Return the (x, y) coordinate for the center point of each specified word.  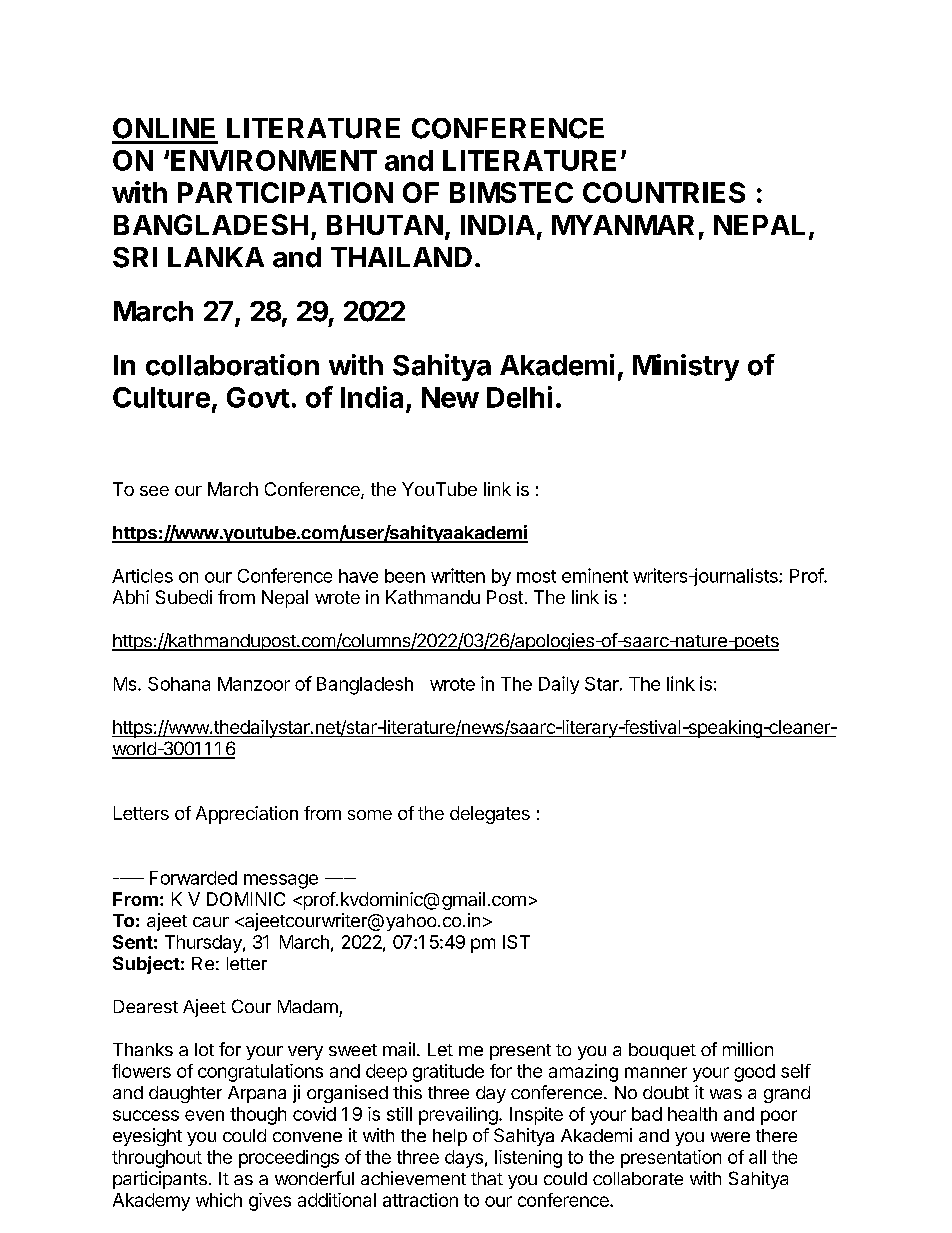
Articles (142, 576)
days (464, 1159)
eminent (595, 575)
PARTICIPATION (285, 192)
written (458, 575)
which (219, 1200)
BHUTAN (385, 225)
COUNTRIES (664, 192)
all (757, 1157)
